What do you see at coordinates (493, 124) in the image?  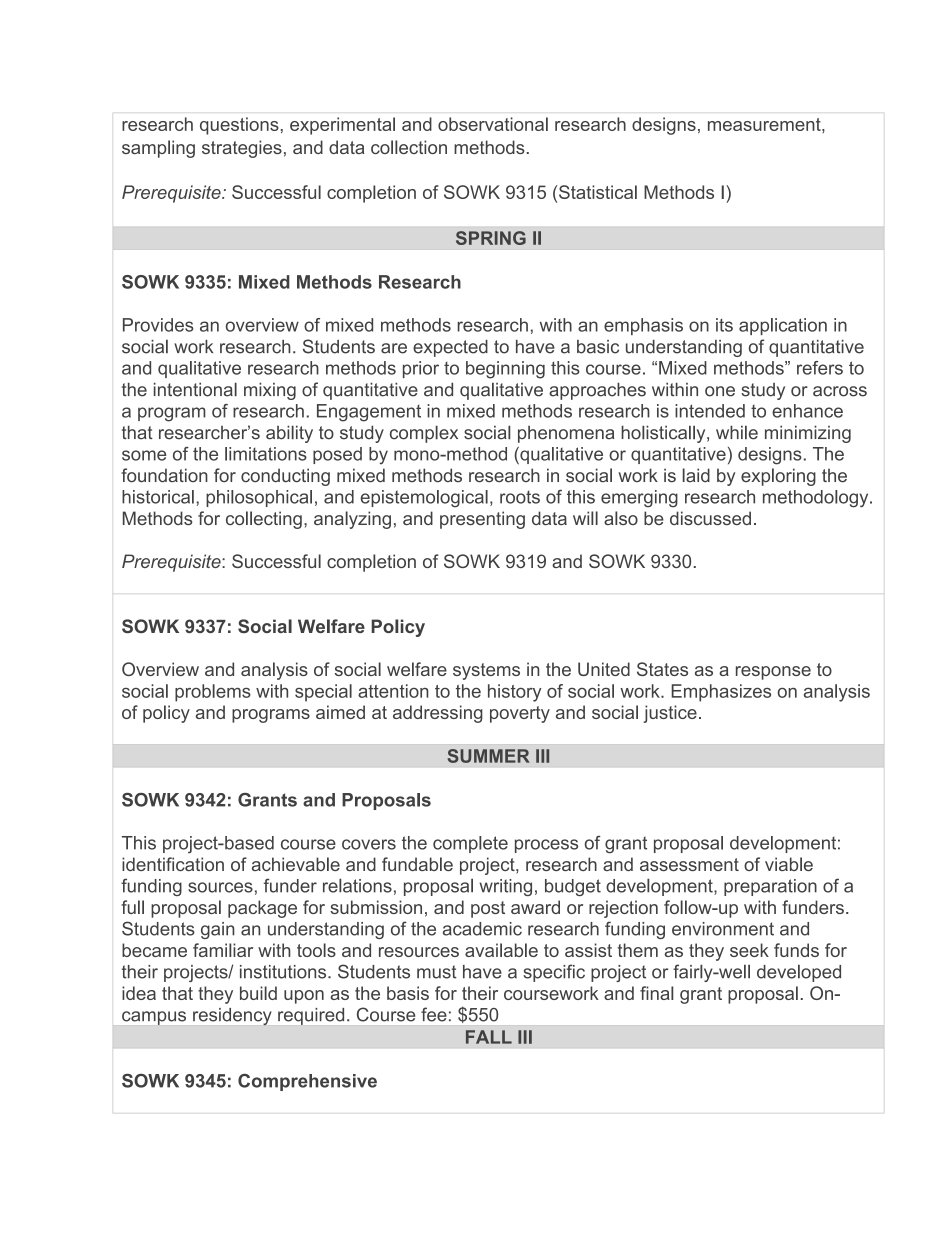 I see `observational` at bounding box center [493, 124].
